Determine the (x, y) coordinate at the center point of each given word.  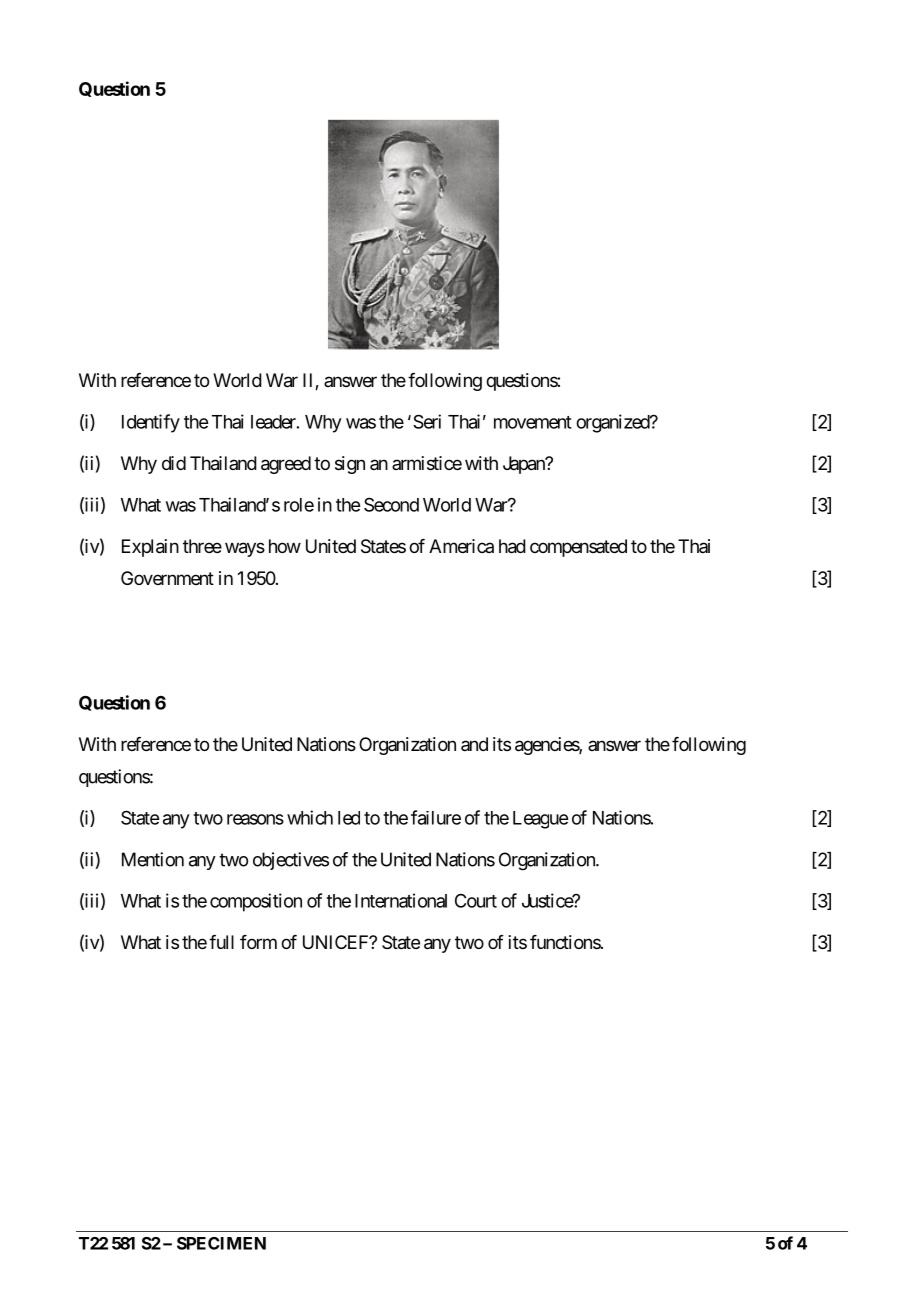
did (174, 463)
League (540, 820)
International (401, 900)
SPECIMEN (221, 1243)
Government (167, 578)
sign (350, 465)
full (221, 942)
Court (476, 901)
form (258, 942)
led (349, 818)
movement (533, 422)
